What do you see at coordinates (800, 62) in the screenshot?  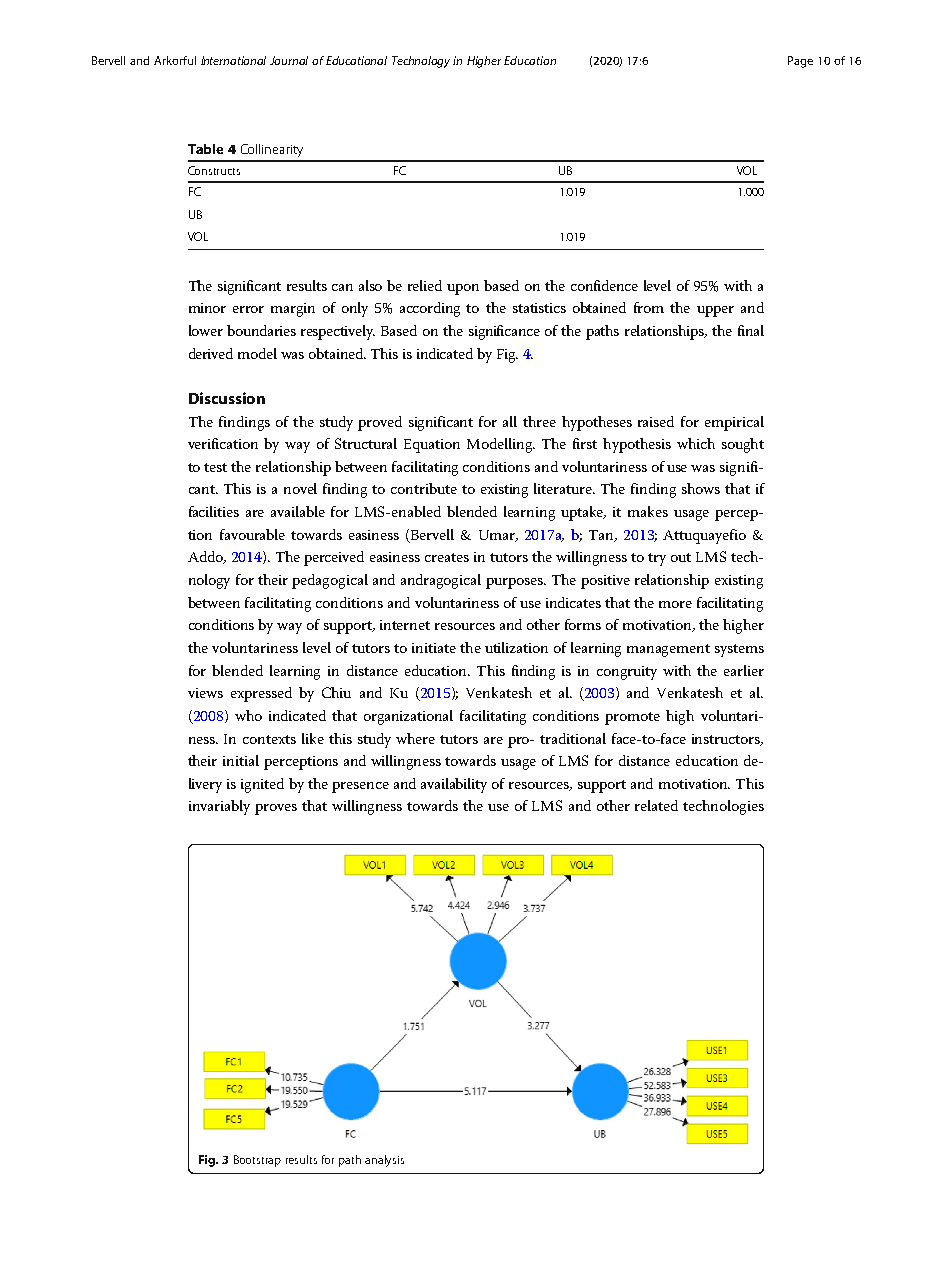 I see `Page` at bounding box center [800, 62].
